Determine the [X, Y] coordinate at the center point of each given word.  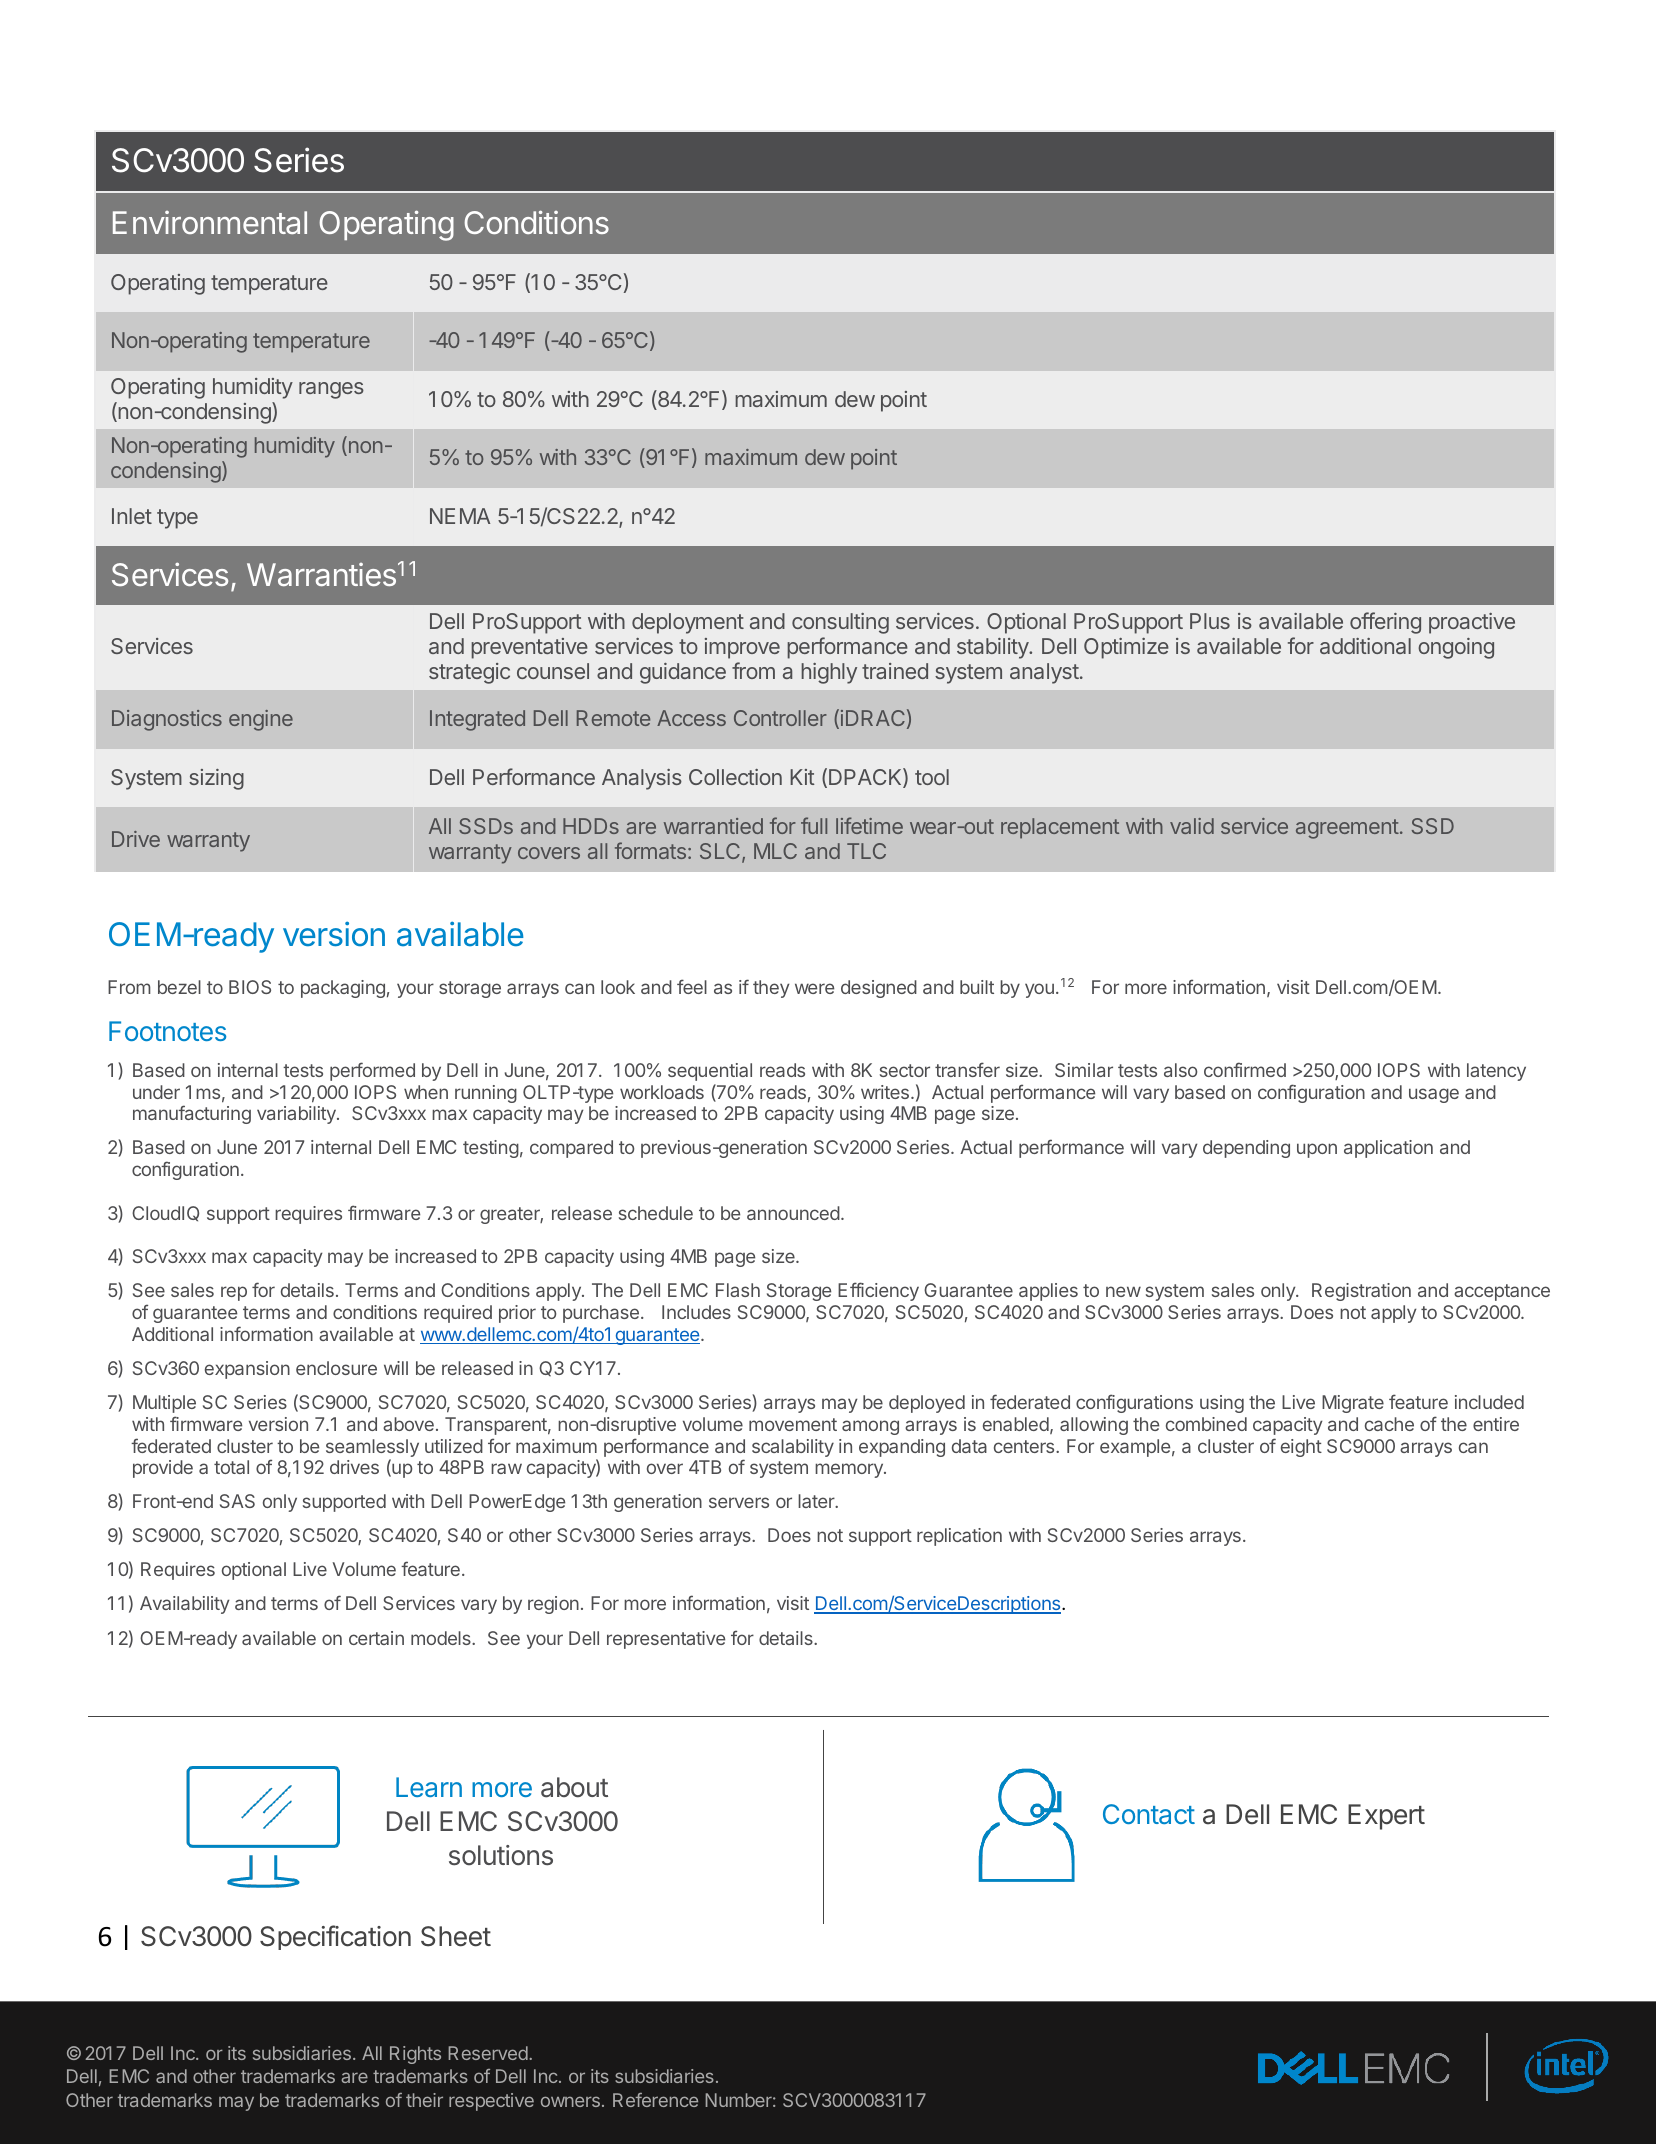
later [817, 1501]
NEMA [460, 516]
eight [1301, 1448]
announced [793, 1213]
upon [1317, 1150]
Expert [1386, 1817]
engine [261, 720]
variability [297, 1115]
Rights [415, 2055]
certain [376, 1638]
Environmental [210, 222]
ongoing [1456, 648]
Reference [655, 2100]
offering [1385, 623]
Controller [780, 718]
